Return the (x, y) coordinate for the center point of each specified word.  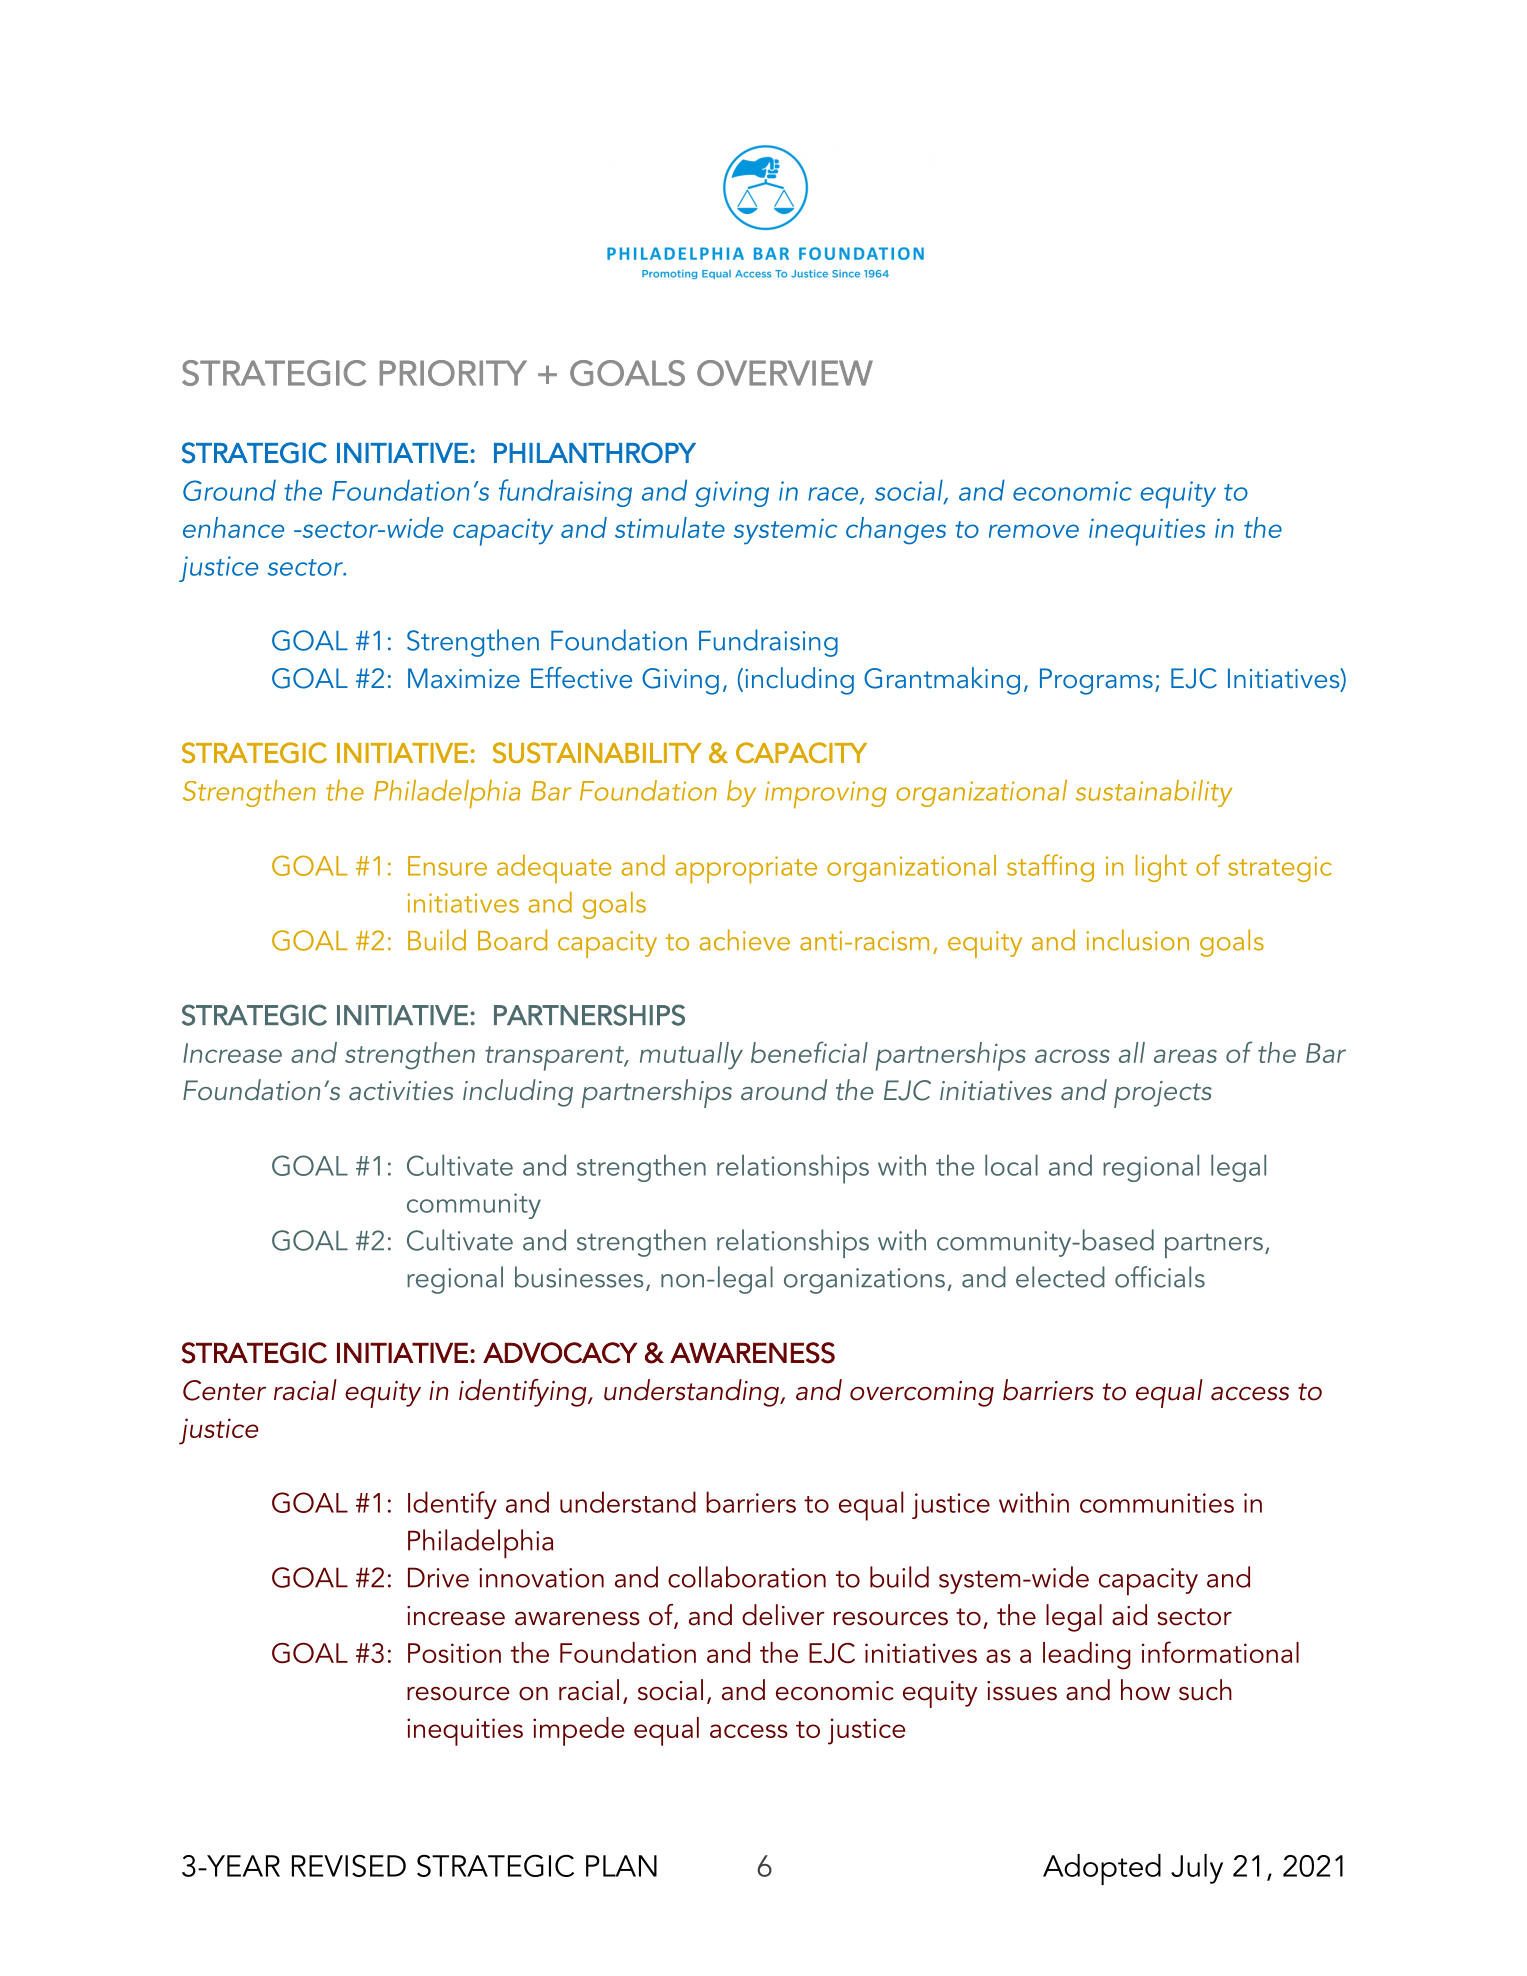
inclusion (1137, 940)
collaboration (747, 1577)
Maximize (464, 678)
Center (224, 1390)
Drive (438, 1577)
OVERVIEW (785, 373)
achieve (745, 940)
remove (1034, 531)
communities (1157, 1503)
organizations (864, 1281)
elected (1060, 1277)
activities (401, 1090)
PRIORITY (453, 373)
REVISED (349, 1865)
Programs (1096, 681)
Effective (581, 677)
